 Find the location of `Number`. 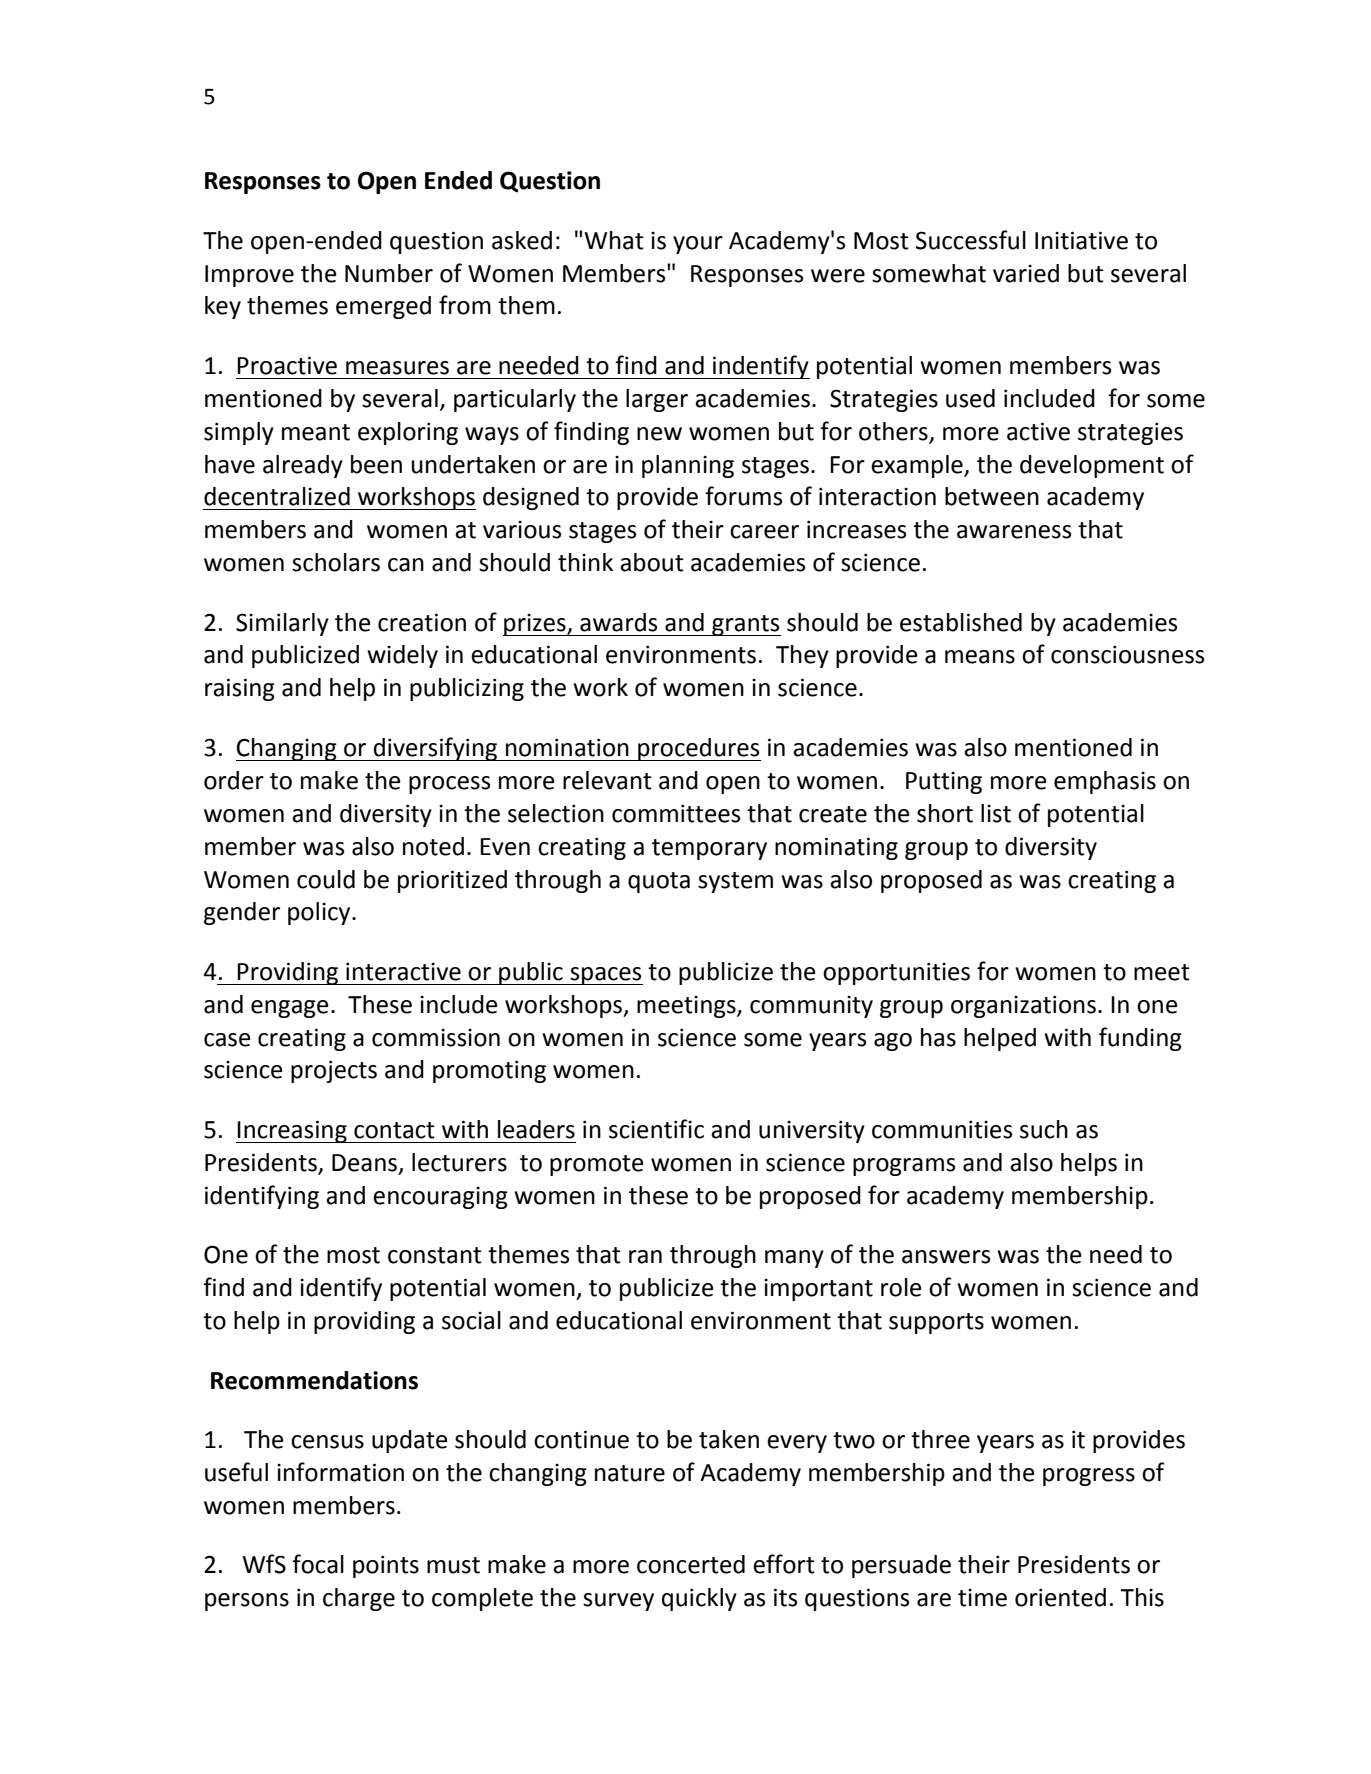

Number is located at coordinates (389, 273).
